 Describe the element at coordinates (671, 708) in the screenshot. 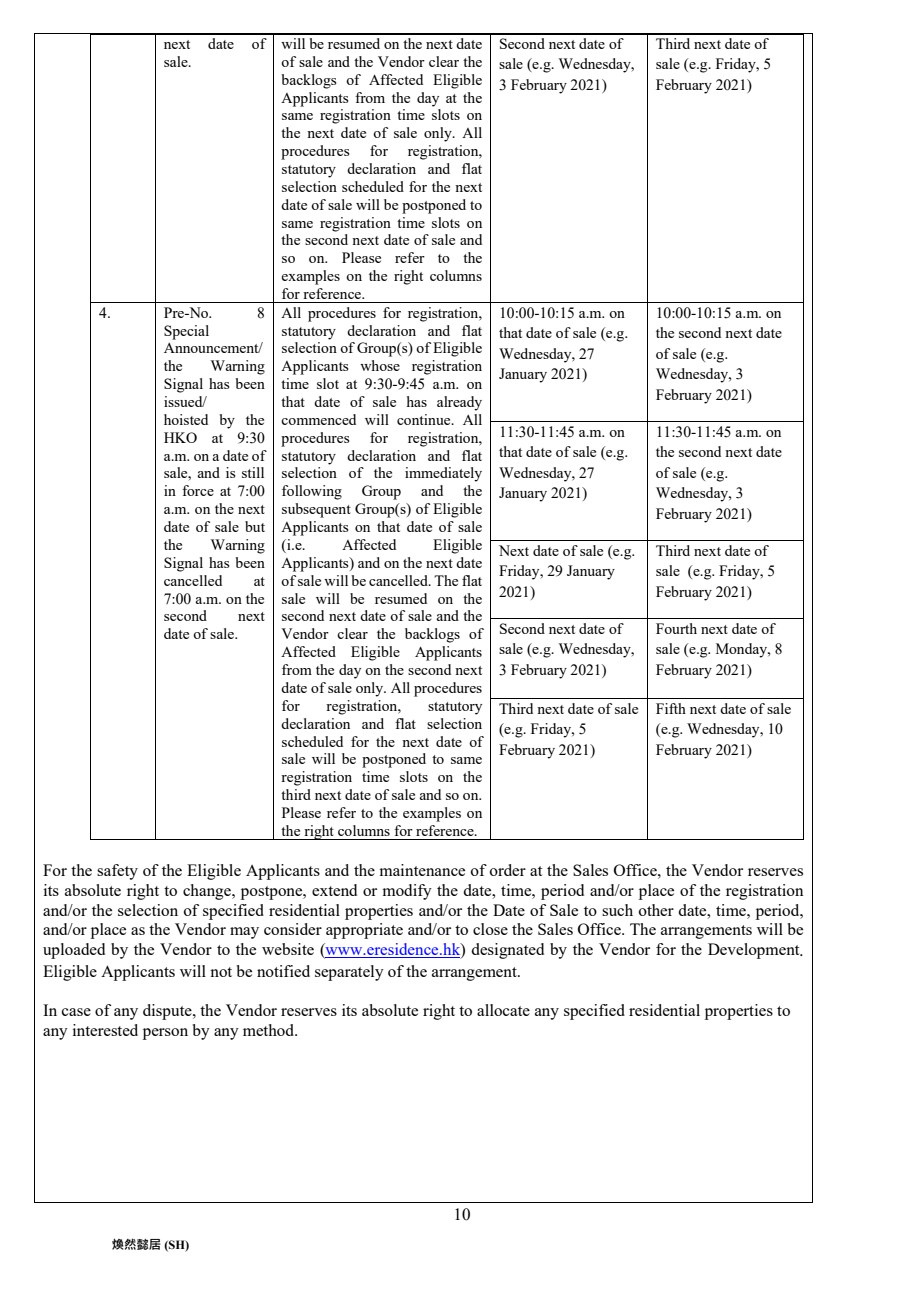

I see `Fifth` at that location.
